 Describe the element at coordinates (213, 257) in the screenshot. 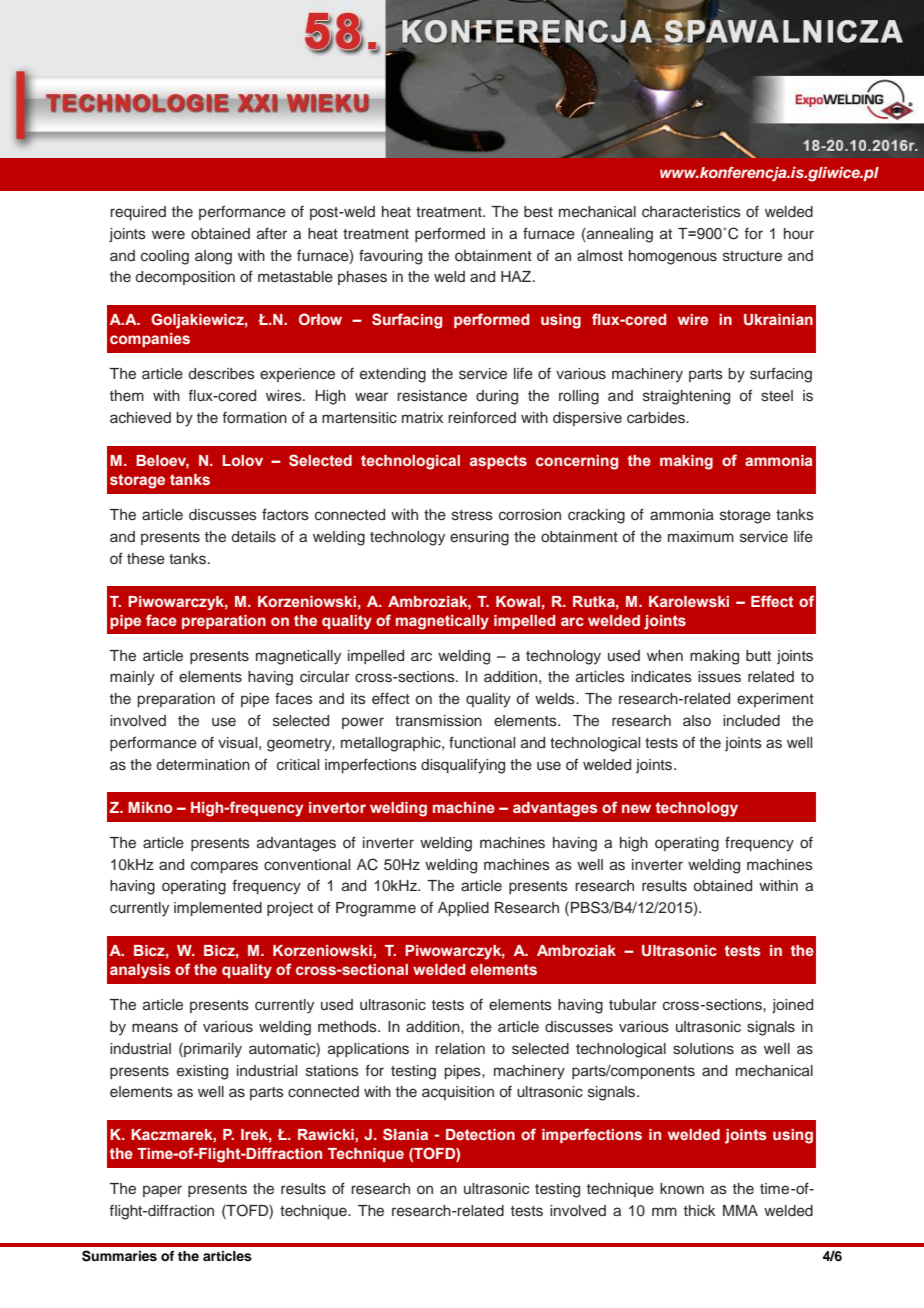

I see `along` at that location.
